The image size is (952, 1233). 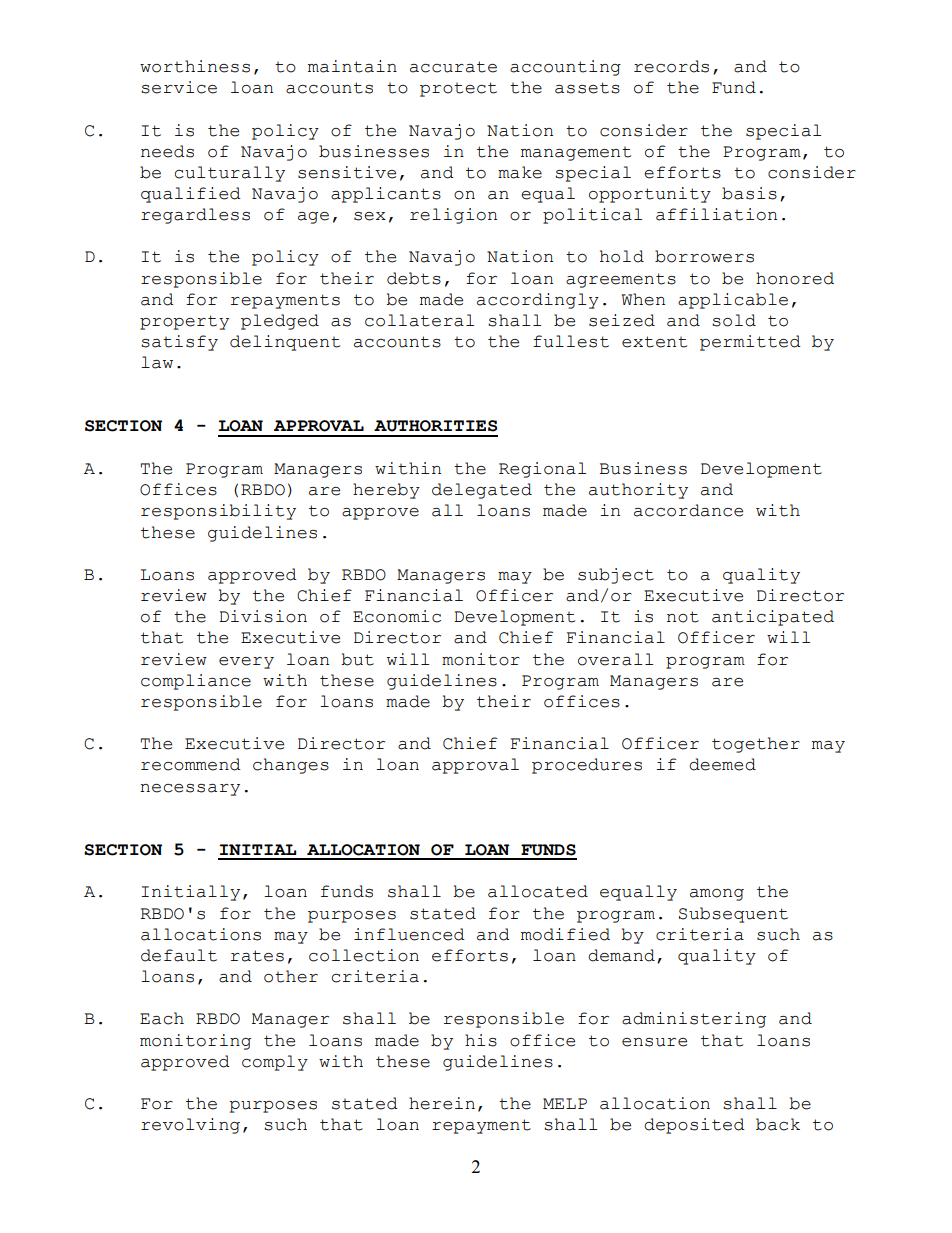 I want to click on procedures, so click(x=587, y=766).
